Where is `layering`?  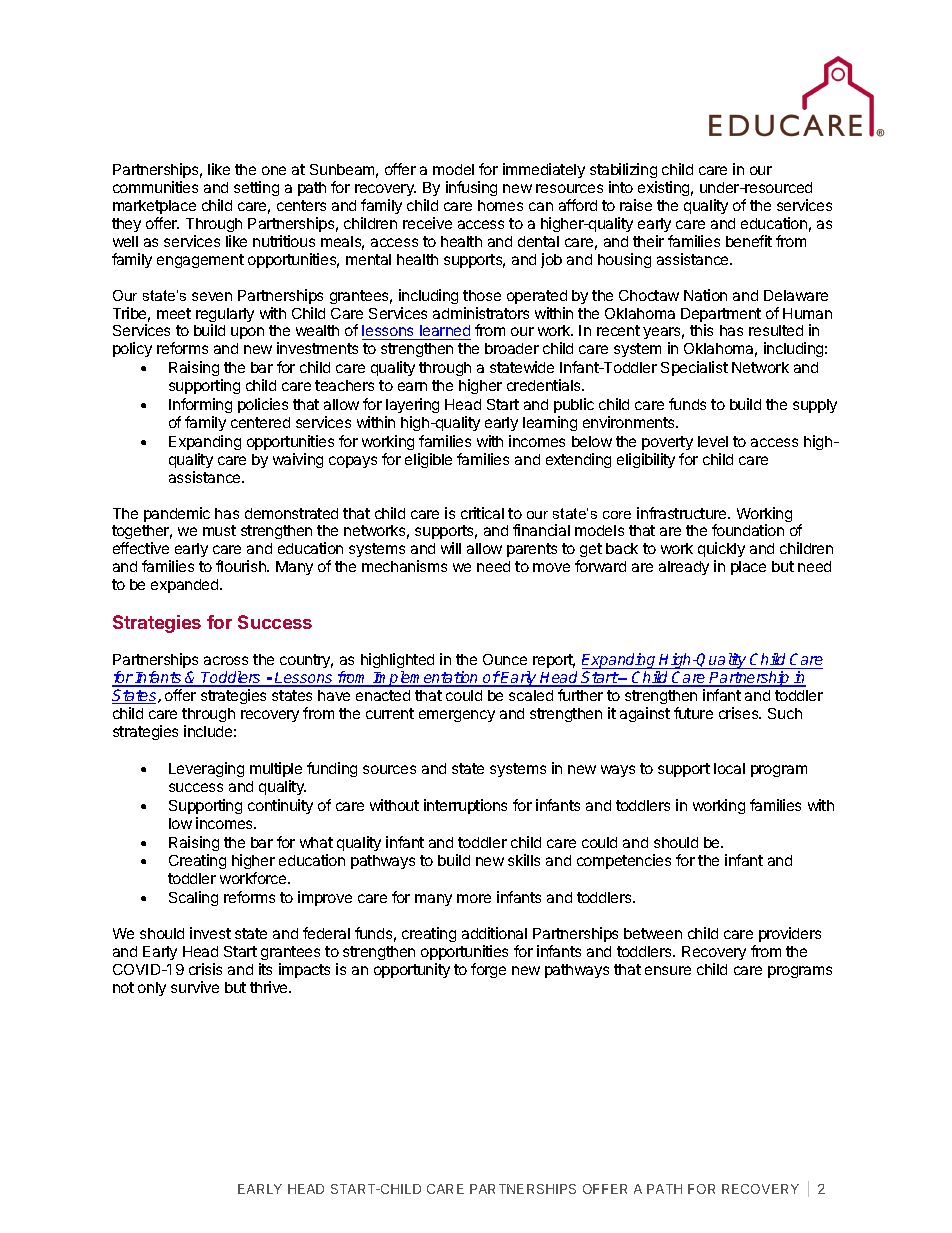
layering is located at coordinates (412, 405).
